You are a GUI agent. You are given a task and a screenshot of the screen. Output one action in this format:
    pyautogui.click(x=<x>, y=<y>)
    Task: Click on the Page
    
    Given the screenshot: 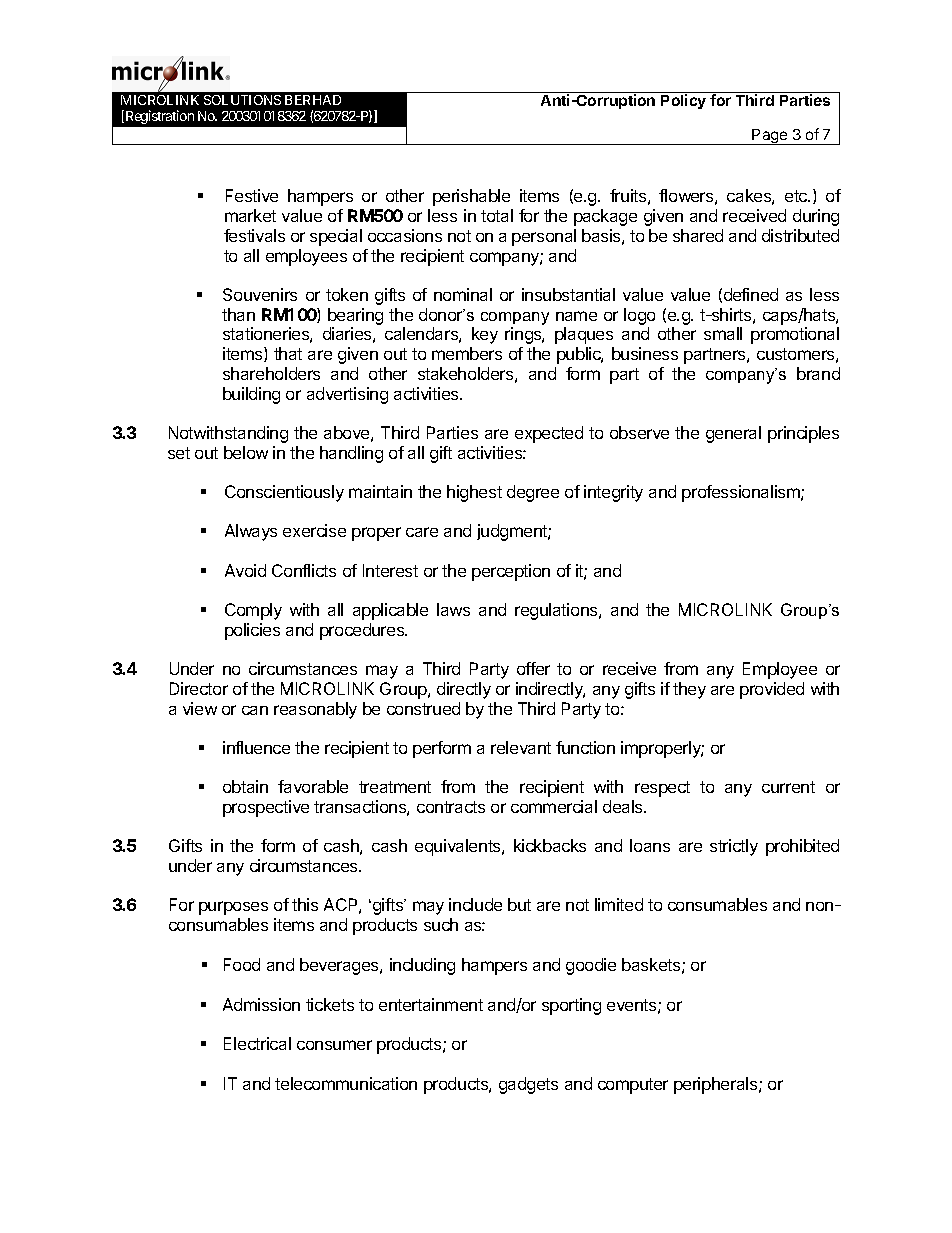 What is the action you would take?
    pyautogui.click(x=770, y=137)
